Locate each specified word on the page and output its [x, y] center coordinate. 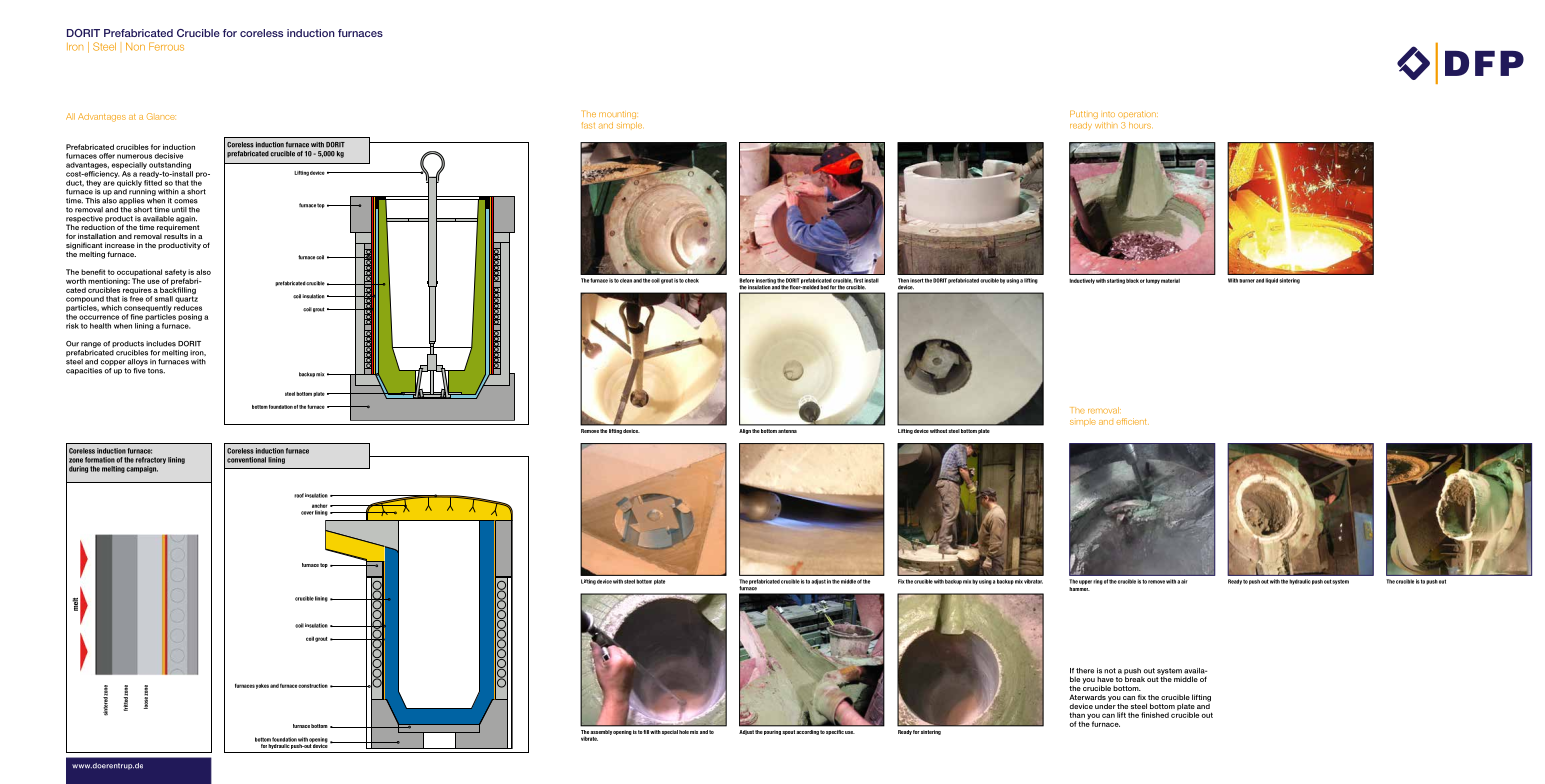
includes [161, 344]
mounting [618, 115]
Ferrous [166, 46]
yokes [262, 686]
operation [1138, 114]
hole [684, 732]
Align [745, 431]
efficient [1132, 421]
